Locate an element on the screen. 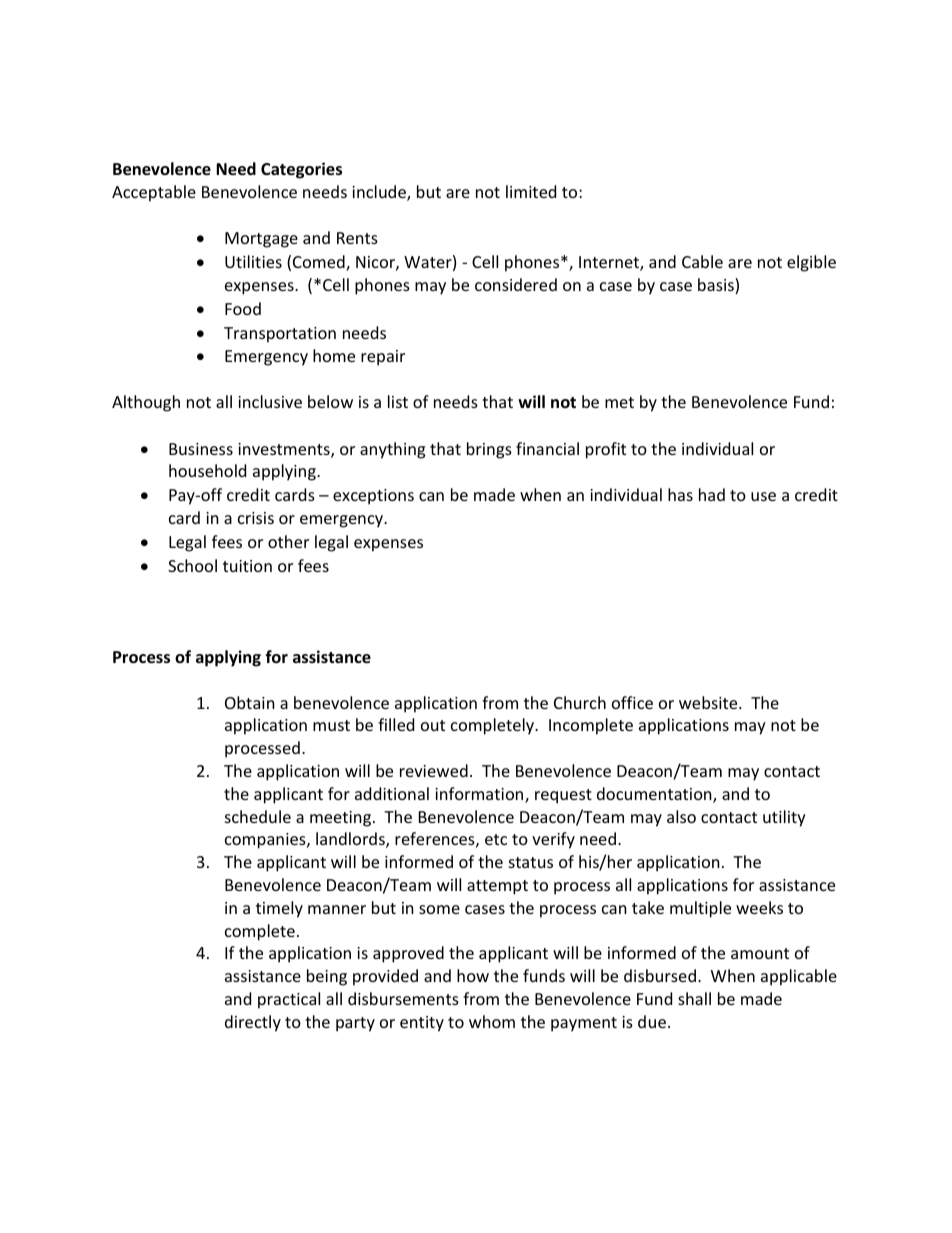 This screenshot has height=1233, width=952. basis is located at coordinates (717, 286).
